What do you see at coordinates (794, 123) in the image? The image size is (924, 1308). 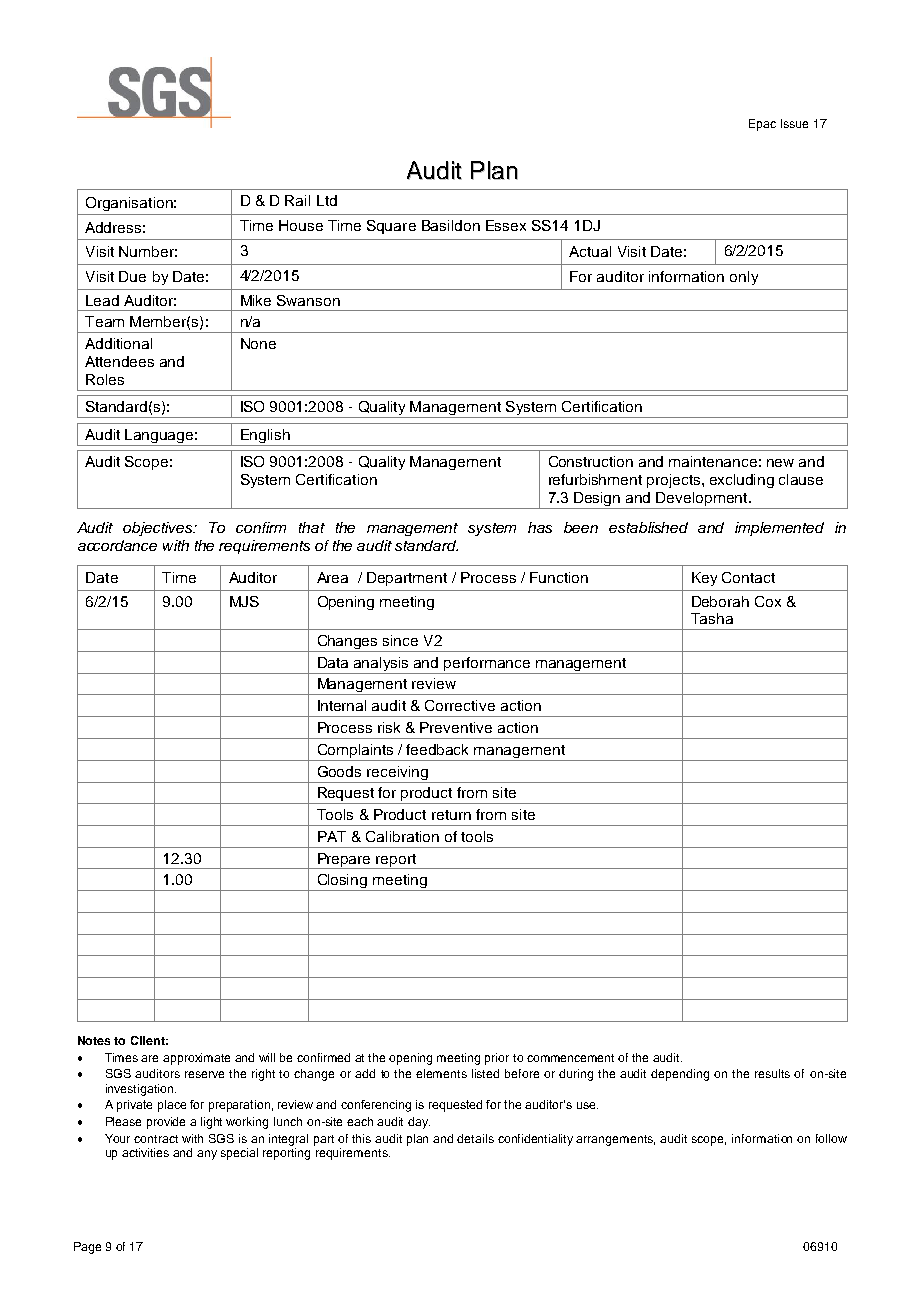 I see `Issue` at bounding box center [794, 123].
